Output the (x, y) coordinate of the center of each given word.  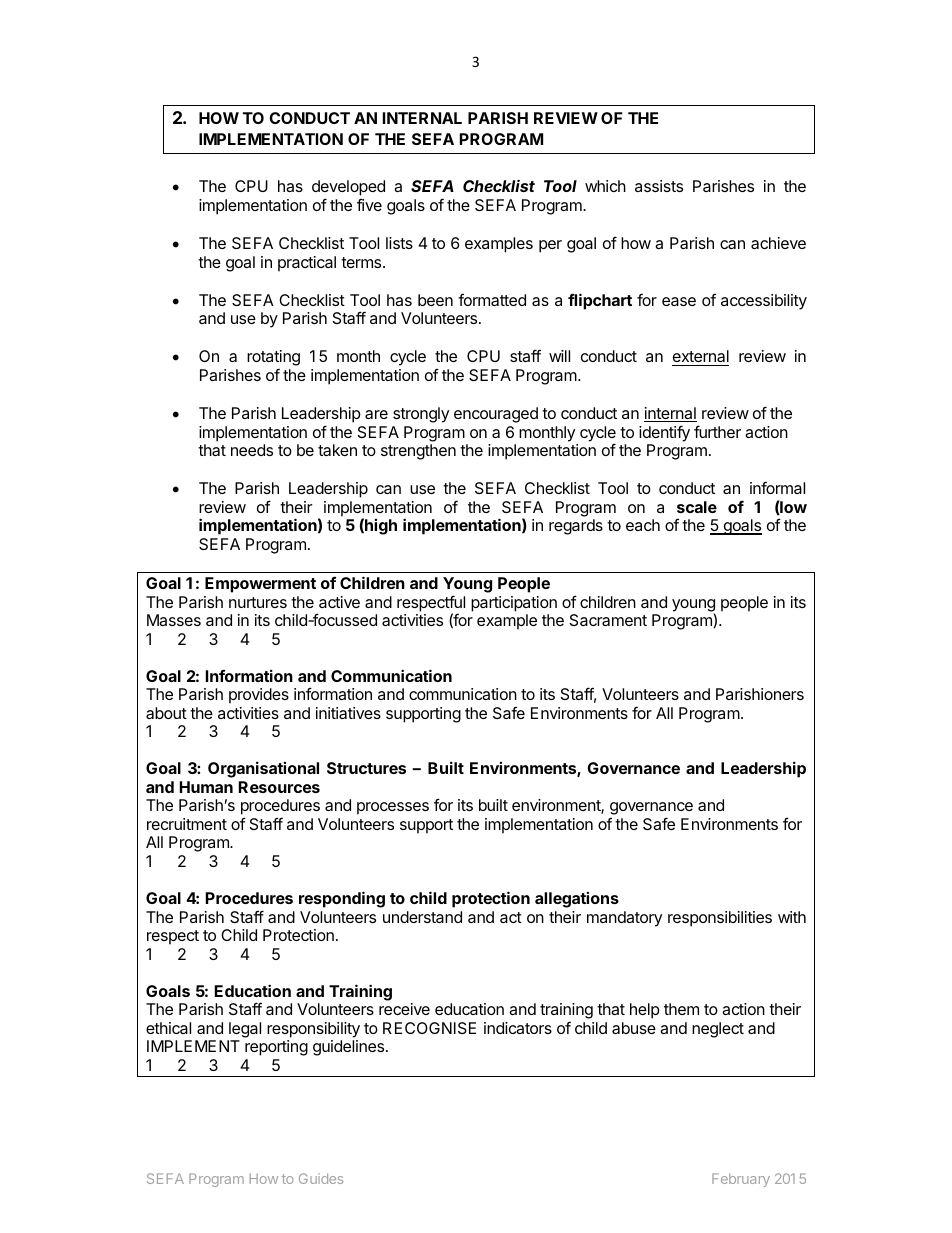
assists (659, 186)
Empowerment (260, 585)
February (741, 1180)
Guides (321, 1178)
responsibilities (720, 919)
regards (576, 527)
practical (307, 264)
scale (697, 507)
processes (393, 808)
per (550, 246)
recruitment (187, 824)
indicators (518, 1028)
